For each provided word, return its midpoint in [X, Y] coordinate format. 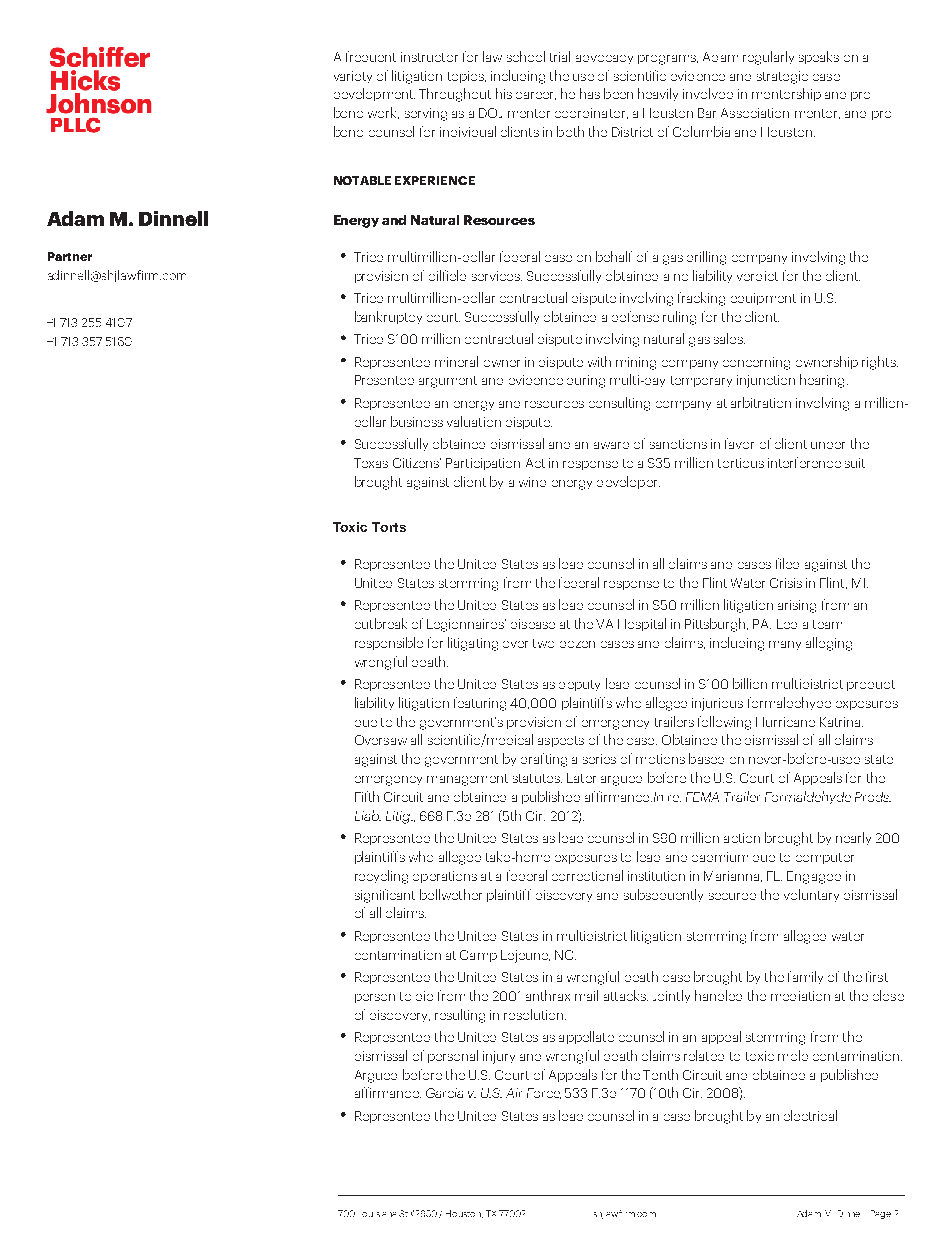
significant [385, 896]
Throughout [455, 95]
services [497, 276]
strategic [782, 77]
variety [353, 77]
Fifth [367, 796]
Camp [478, 956]
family [805, 977]
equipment [763, 299]
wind [532, 482]
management [467, 780]
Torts [389, 527]
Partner [70, 256]
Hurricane [785, 722]
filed [787, 563]
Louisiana [379, 1214]
